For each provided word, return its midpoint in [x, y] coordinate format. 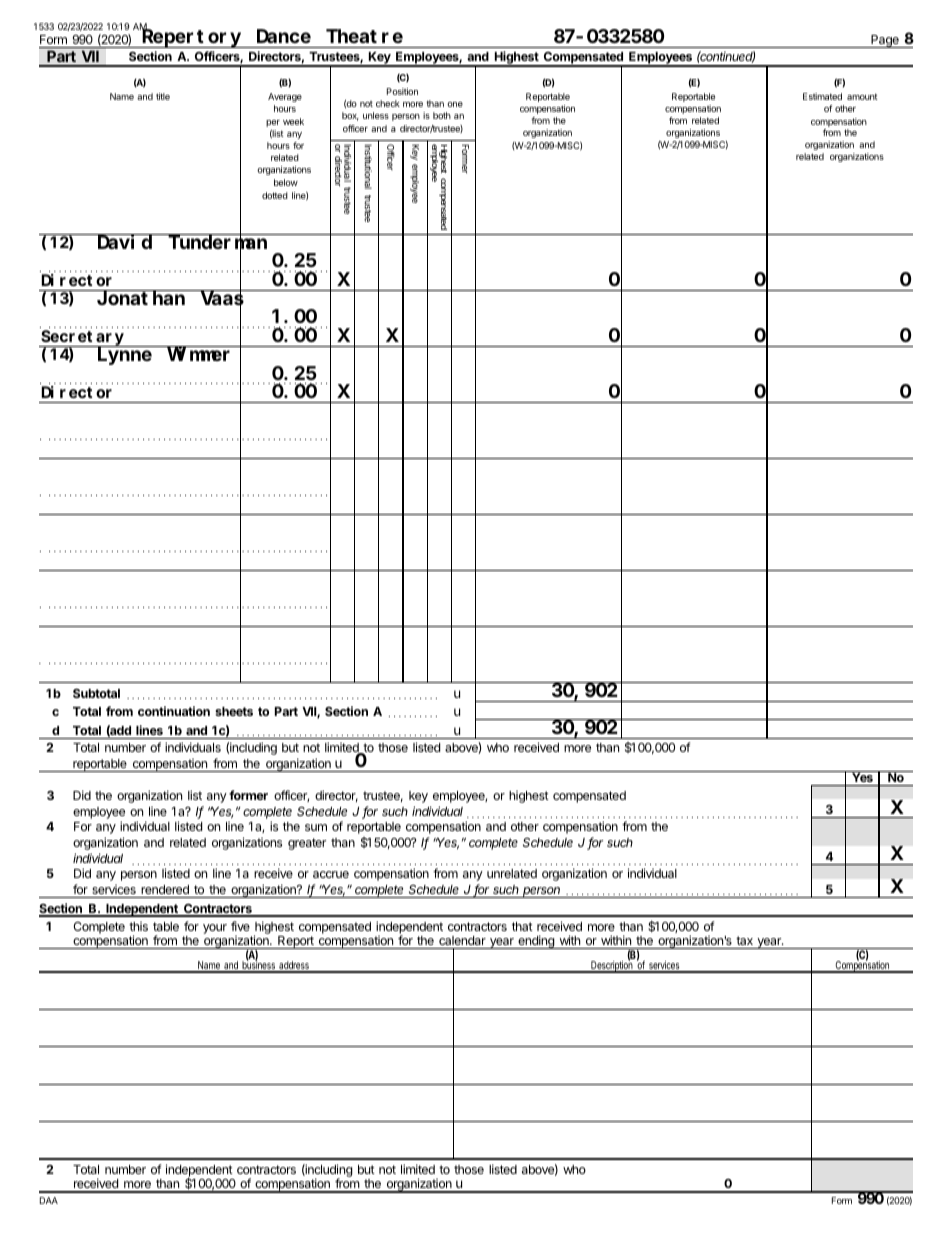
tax [744, 940]
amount [862, 96]
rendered [165, 889]
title [163, 96]
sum [316, 827]
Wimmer [199, 353]
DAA [49, 1200]
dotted [275, 195]
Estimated [822, 96]
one [455, 104]
